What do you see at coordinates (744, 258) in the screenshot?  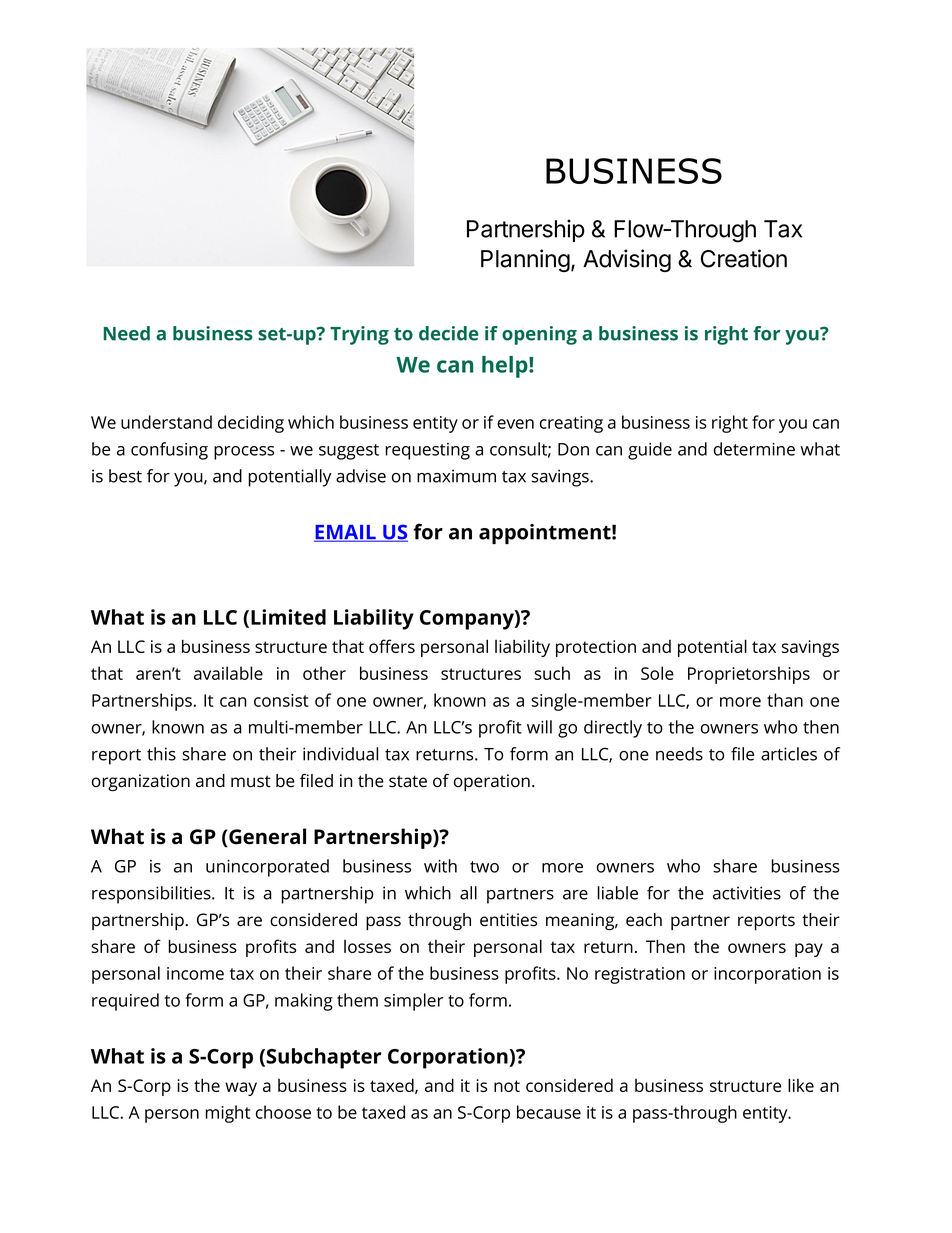 I see `Creation` at bounding box center [744, 258].
